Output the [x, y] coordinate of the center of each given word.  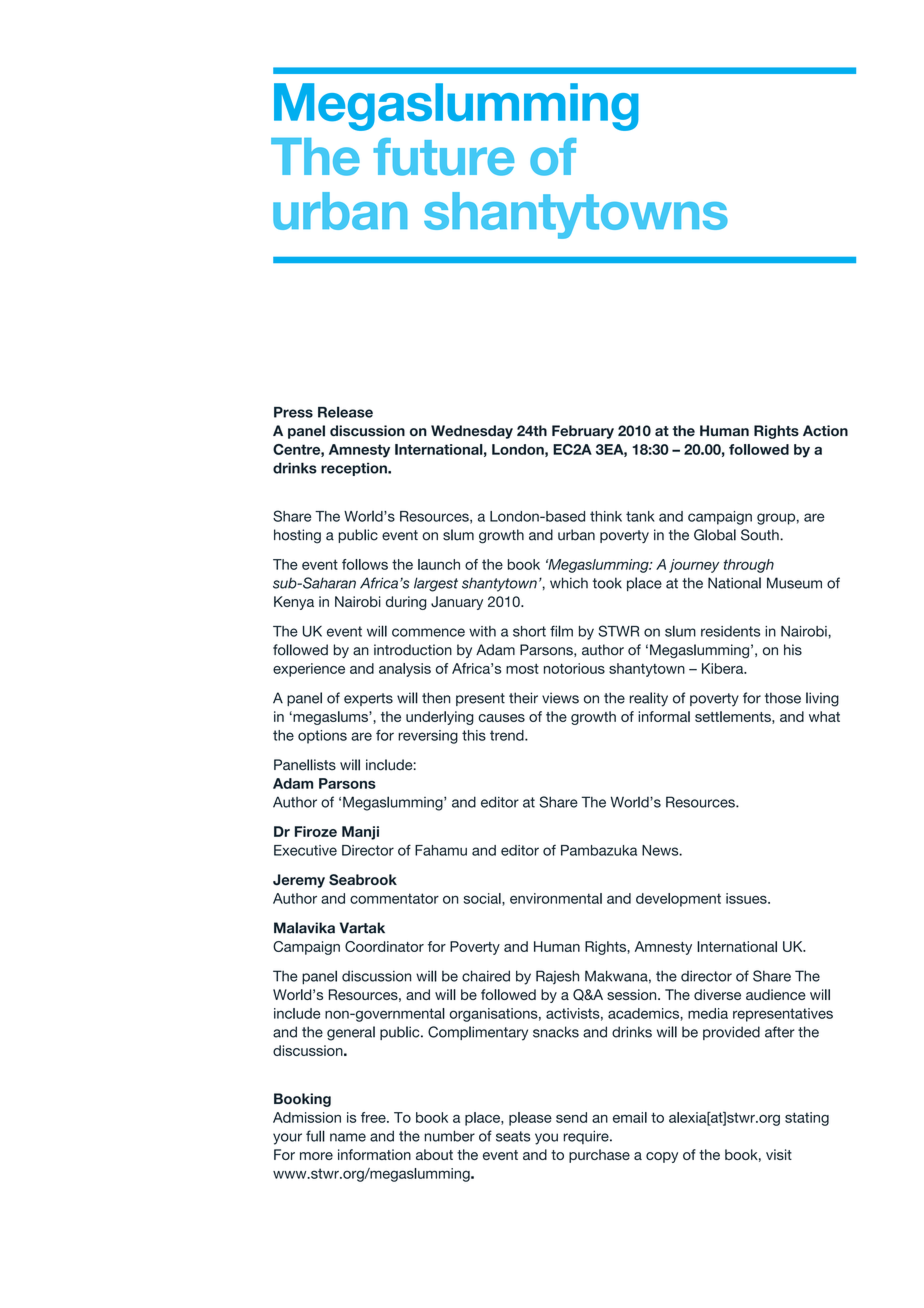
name [348, 1137]
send [571, 1117]
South [761, 535]
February [583, 432]
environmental [556, 898]
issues [747, 898]
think [606, 516]
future [443, 157]
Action [825, 431]
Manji [360, 833]
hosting [297, 536]
